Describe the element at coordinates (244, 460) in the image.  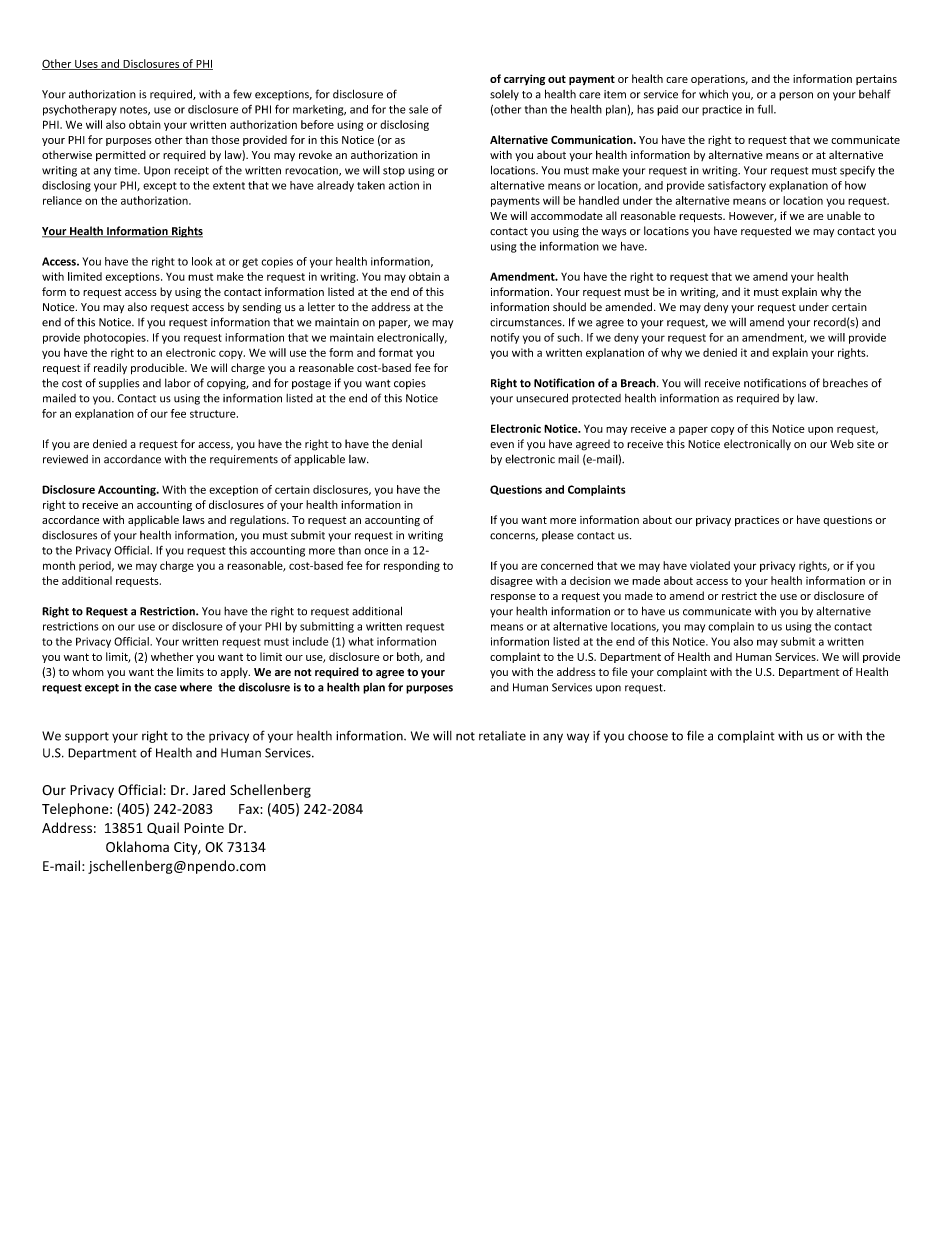
I see `requirements` at that location.
